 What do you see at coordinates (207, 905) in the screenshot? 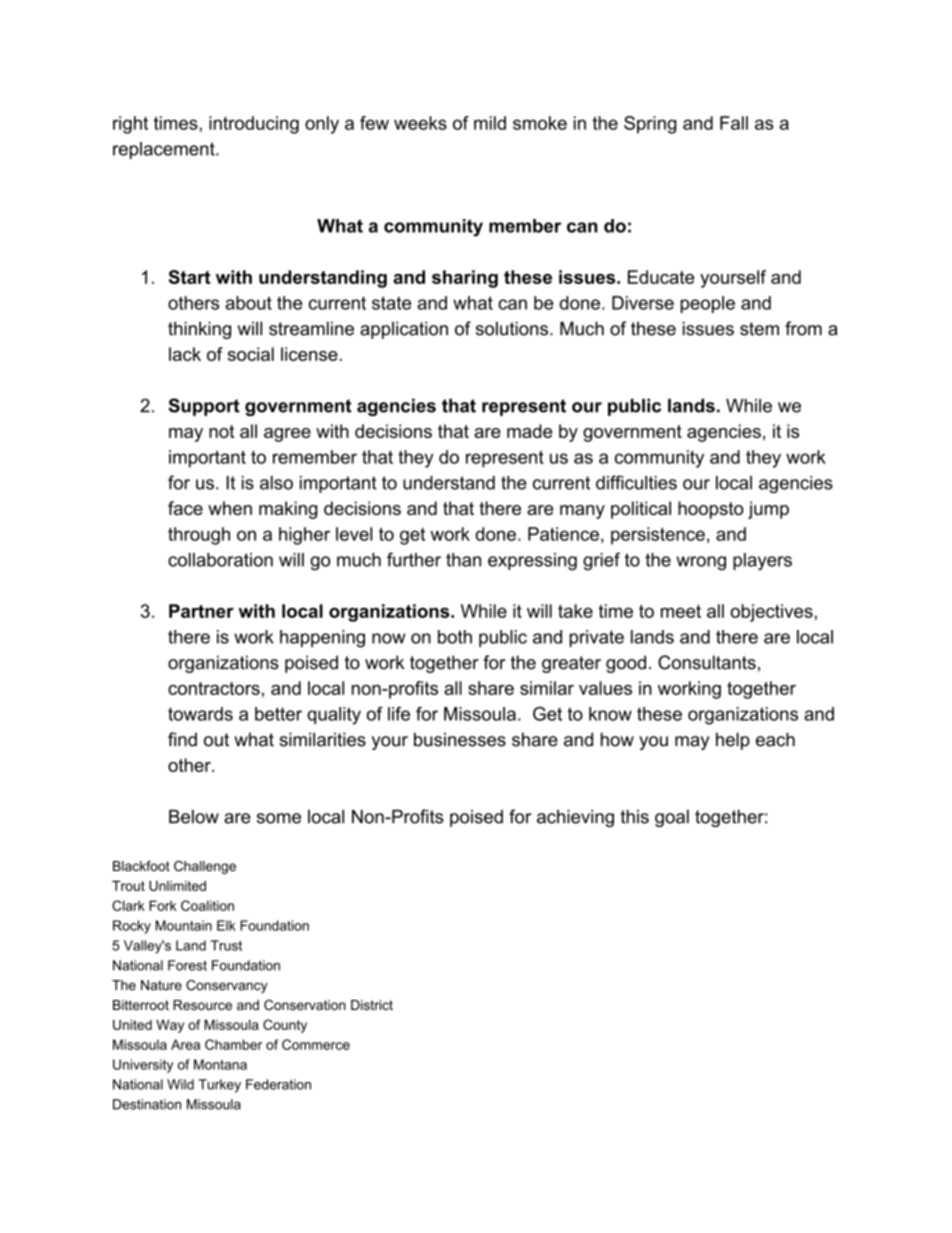
I see `Coalition` at bounding box center [207, 905].
